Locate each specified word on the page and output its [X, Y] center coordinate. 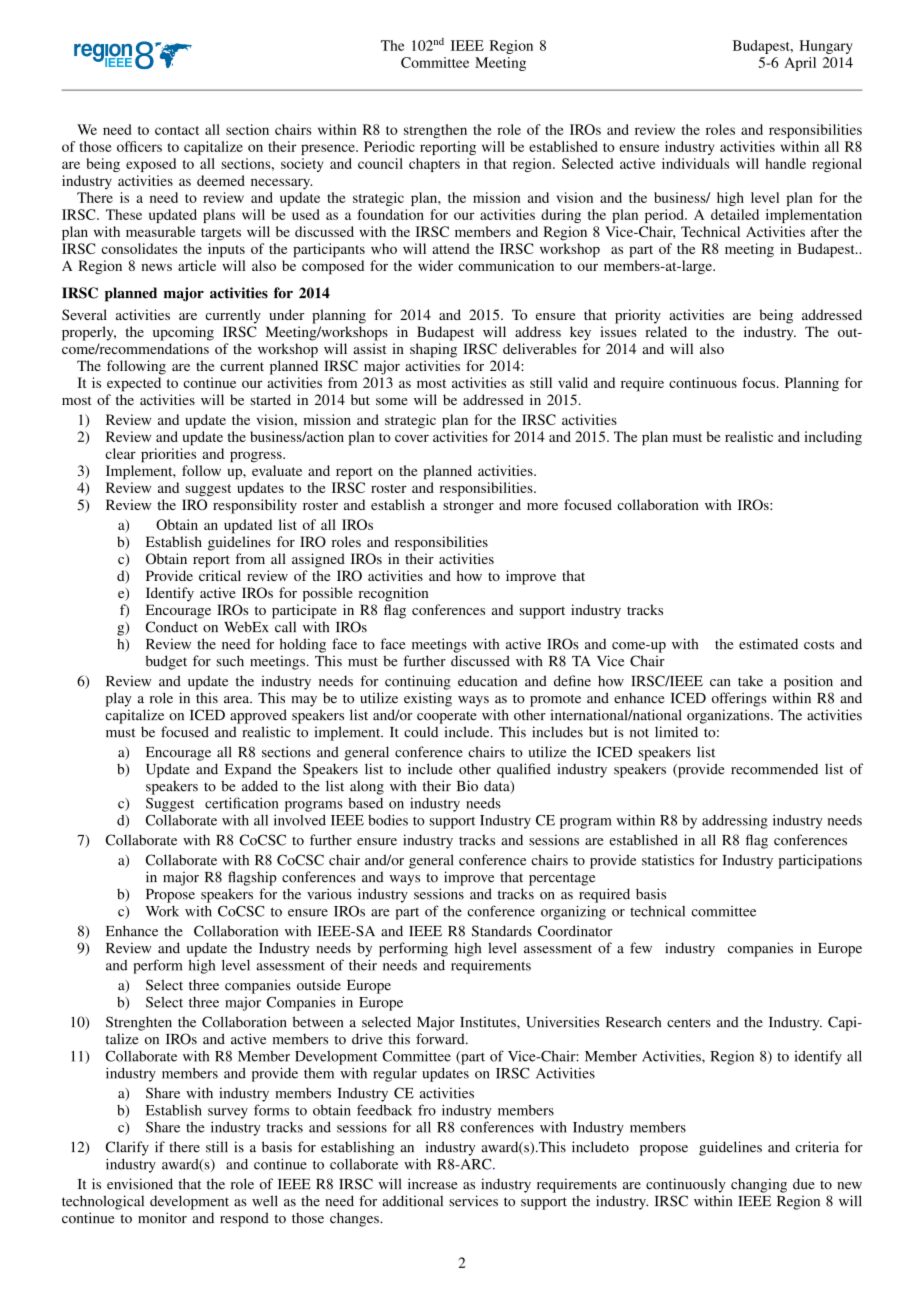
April [800, 64]
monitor [162, 1218]
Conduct [172, 627]
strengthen [435, 131]
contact [177, 130]
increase [432, 1184]
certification [241, 803]
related [666, 331]
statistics [668, 860]
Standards [502, 931]
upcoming [183, 333]
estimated [768, 644]
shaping [433, 350]
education [487, 681]
